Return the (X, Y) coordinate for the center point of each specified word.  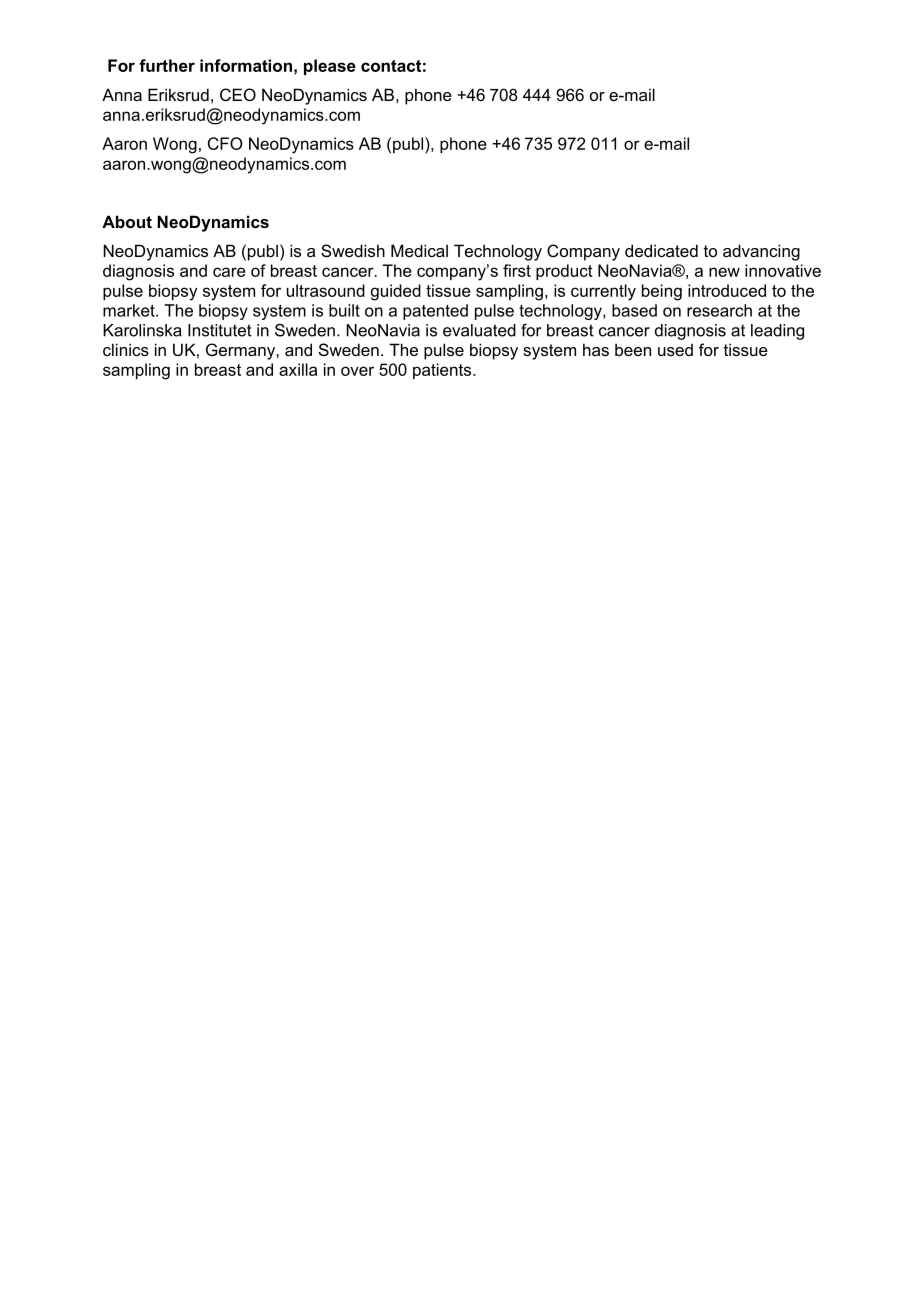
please (330, 67)
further (167, 65)
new (724, 272)
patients (442, 371)
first (517, 270)
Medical (419, 250)
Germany (241, 351)
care (229, 272)
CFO (225, 143)
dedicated (661, 250)
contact (391, 66)
